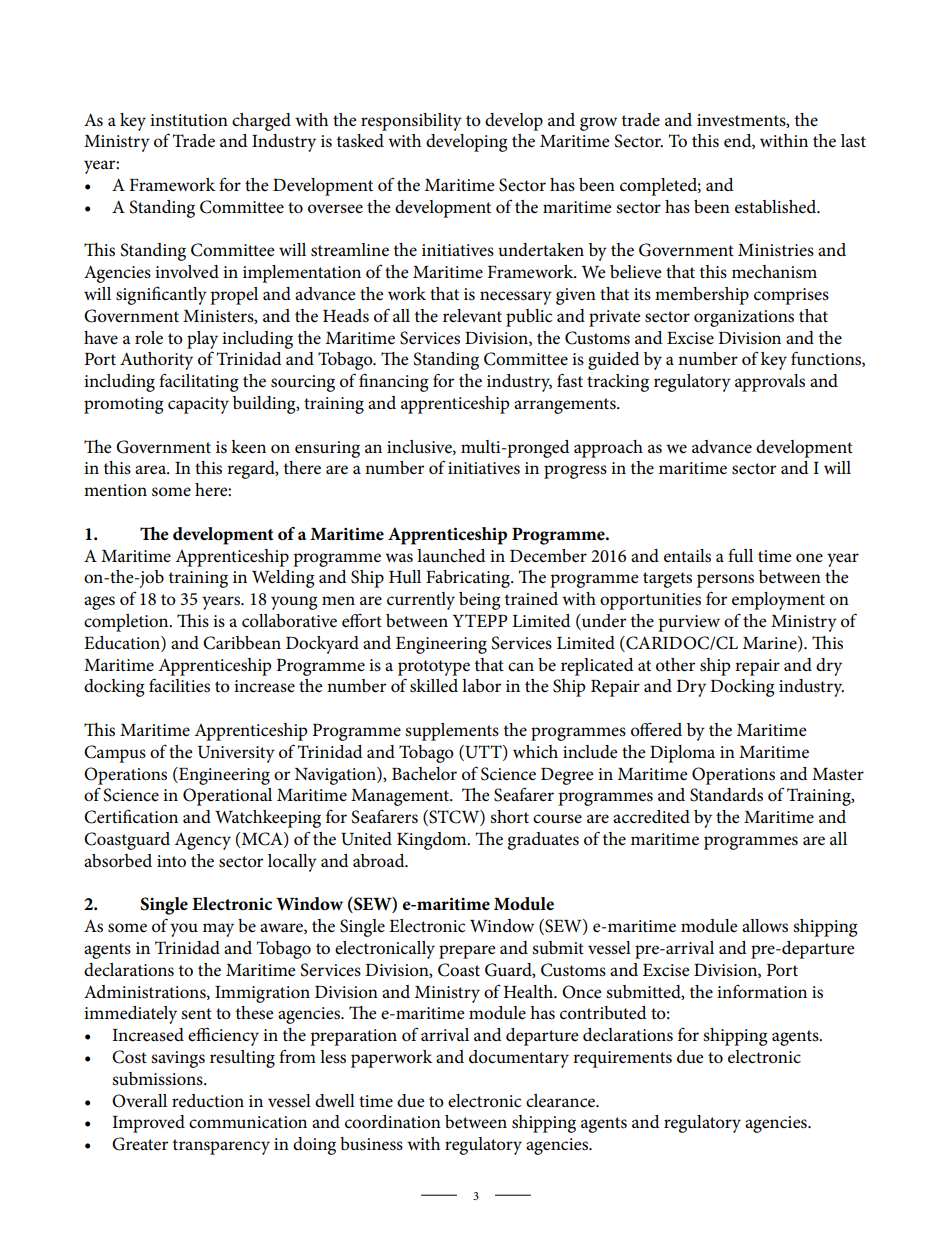 This screenshot has width=952, height=1233. Describe the element at coordinates (189, 120) in the screenshot. I see `institution` at that location.
